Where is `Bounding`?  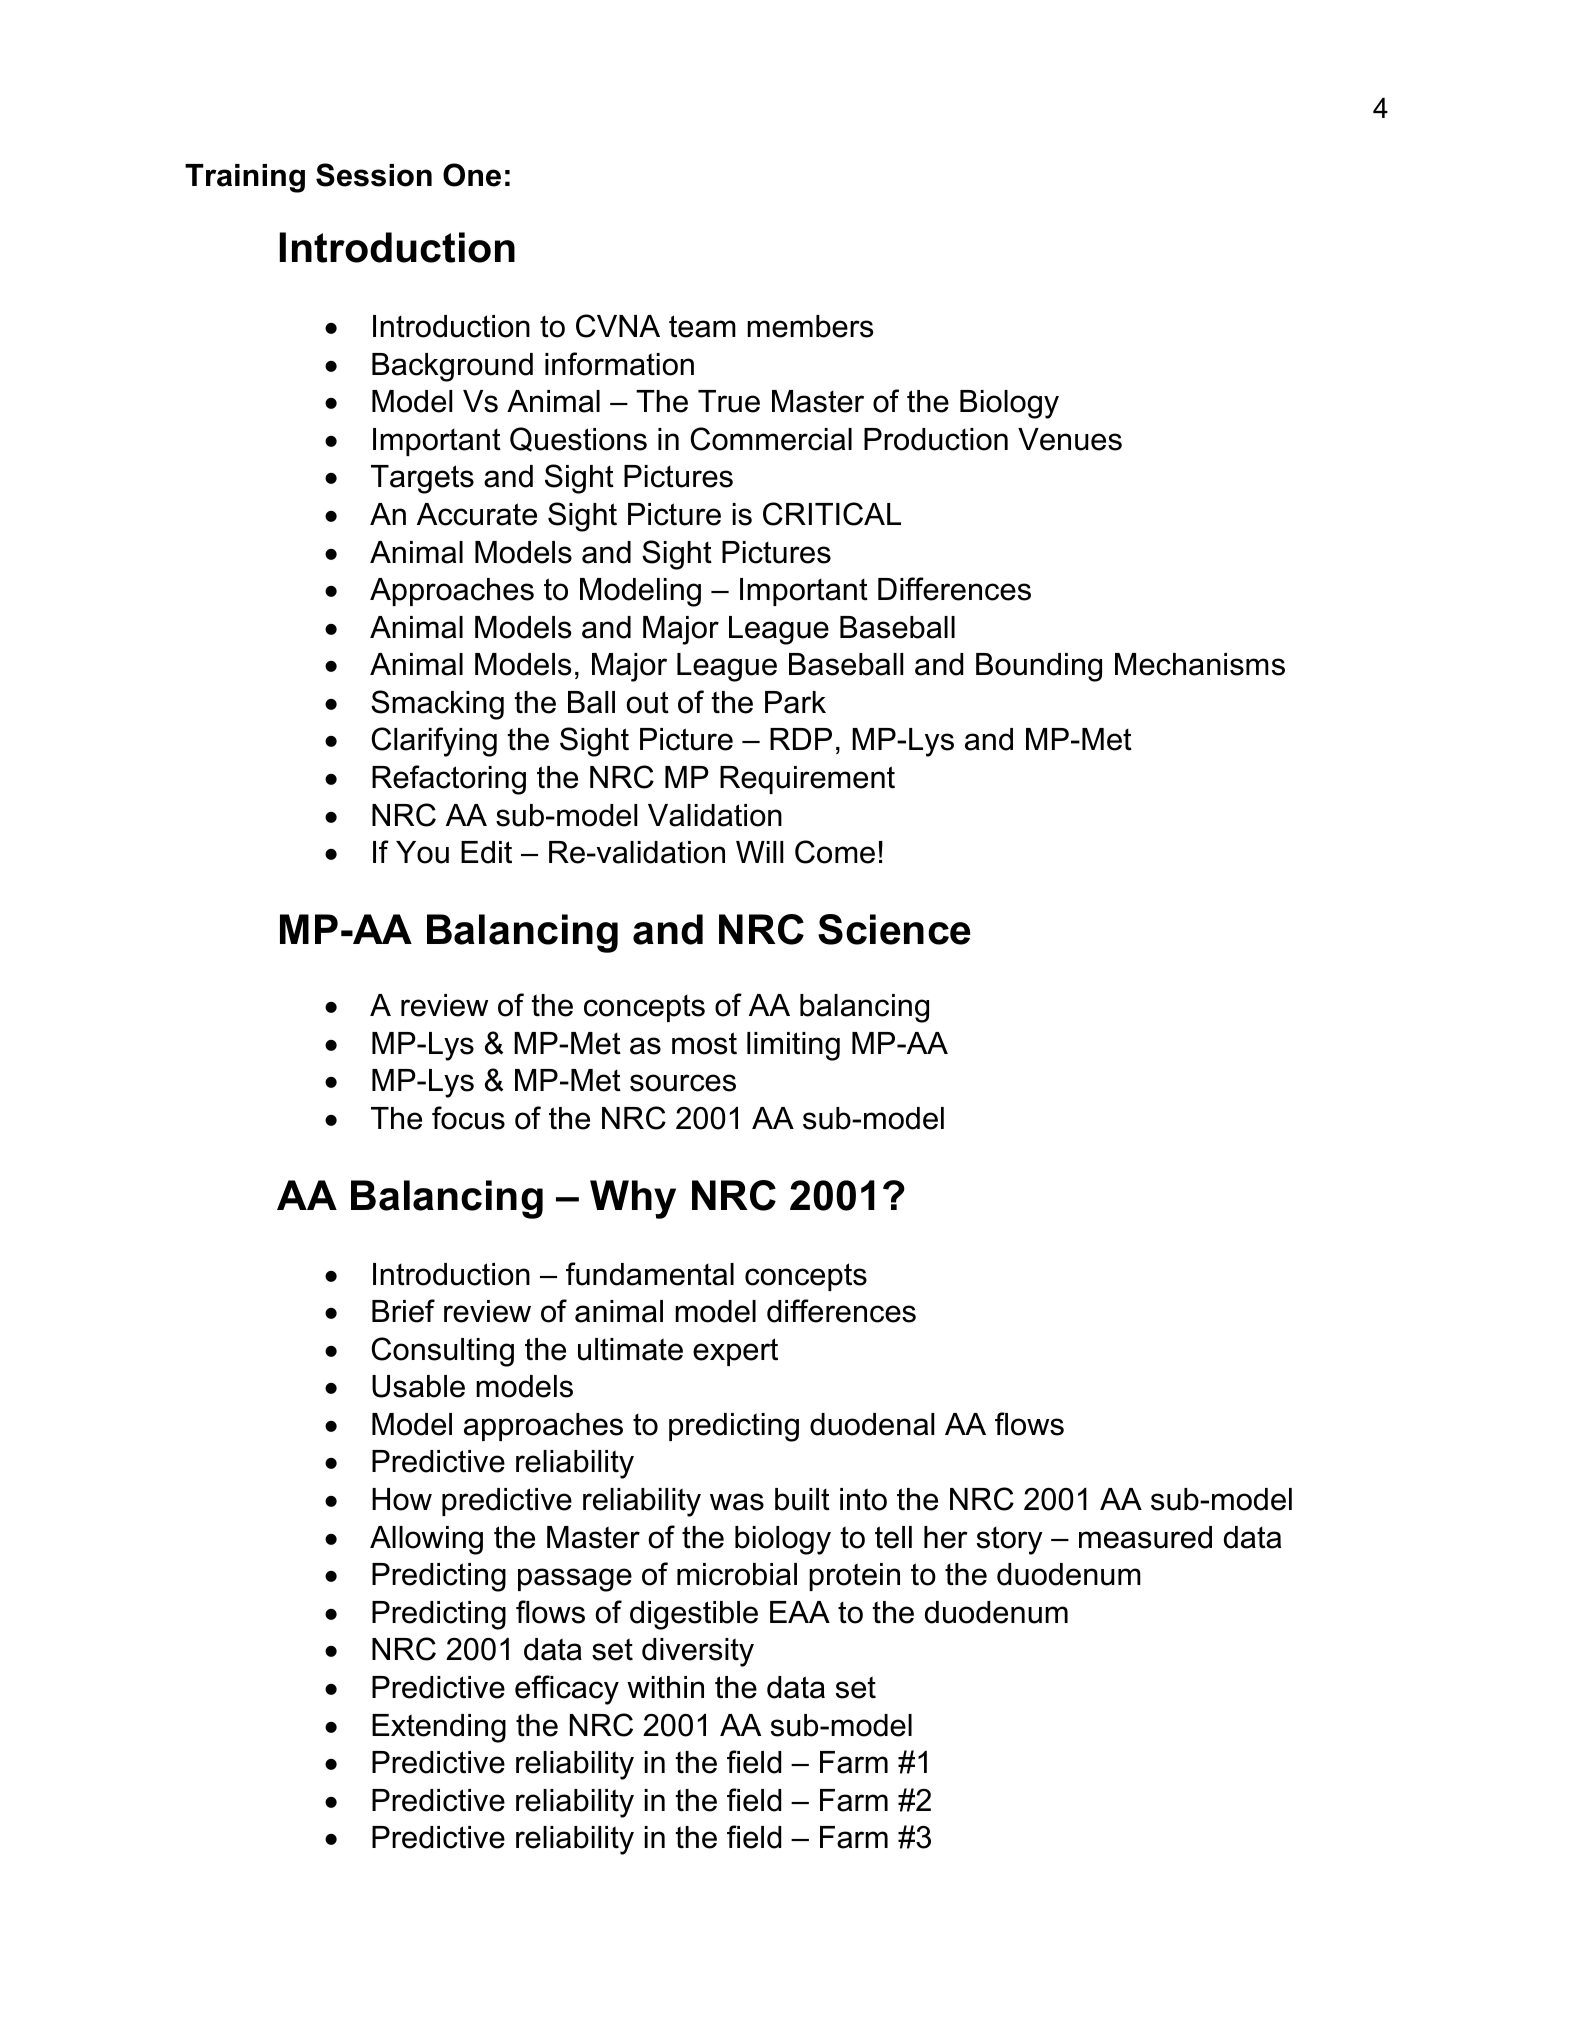
Bounding is located at coordinates (1039, 667).
